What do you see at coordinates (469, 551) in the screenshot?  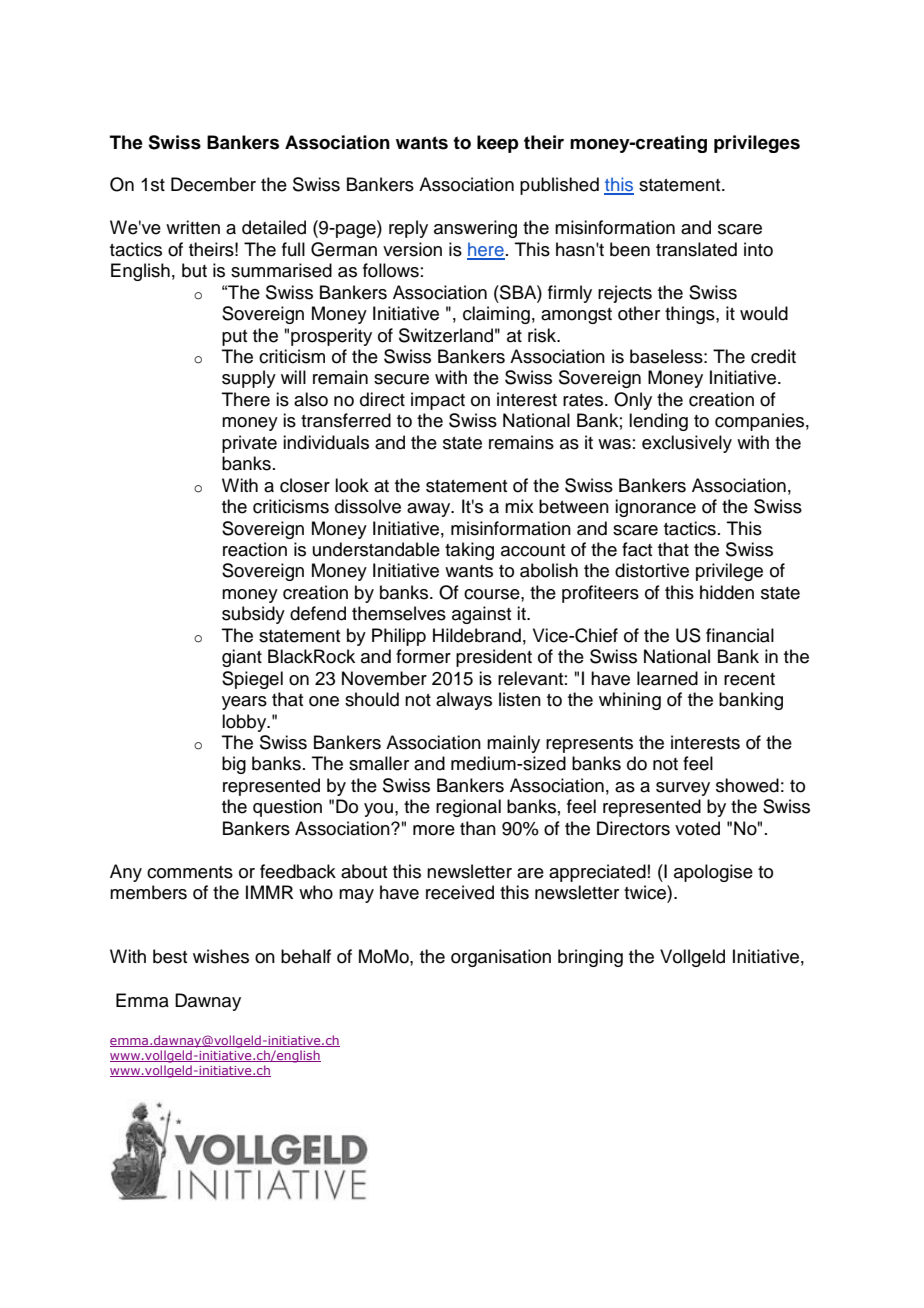 I see `taking` at bounding box center [469, 551].
